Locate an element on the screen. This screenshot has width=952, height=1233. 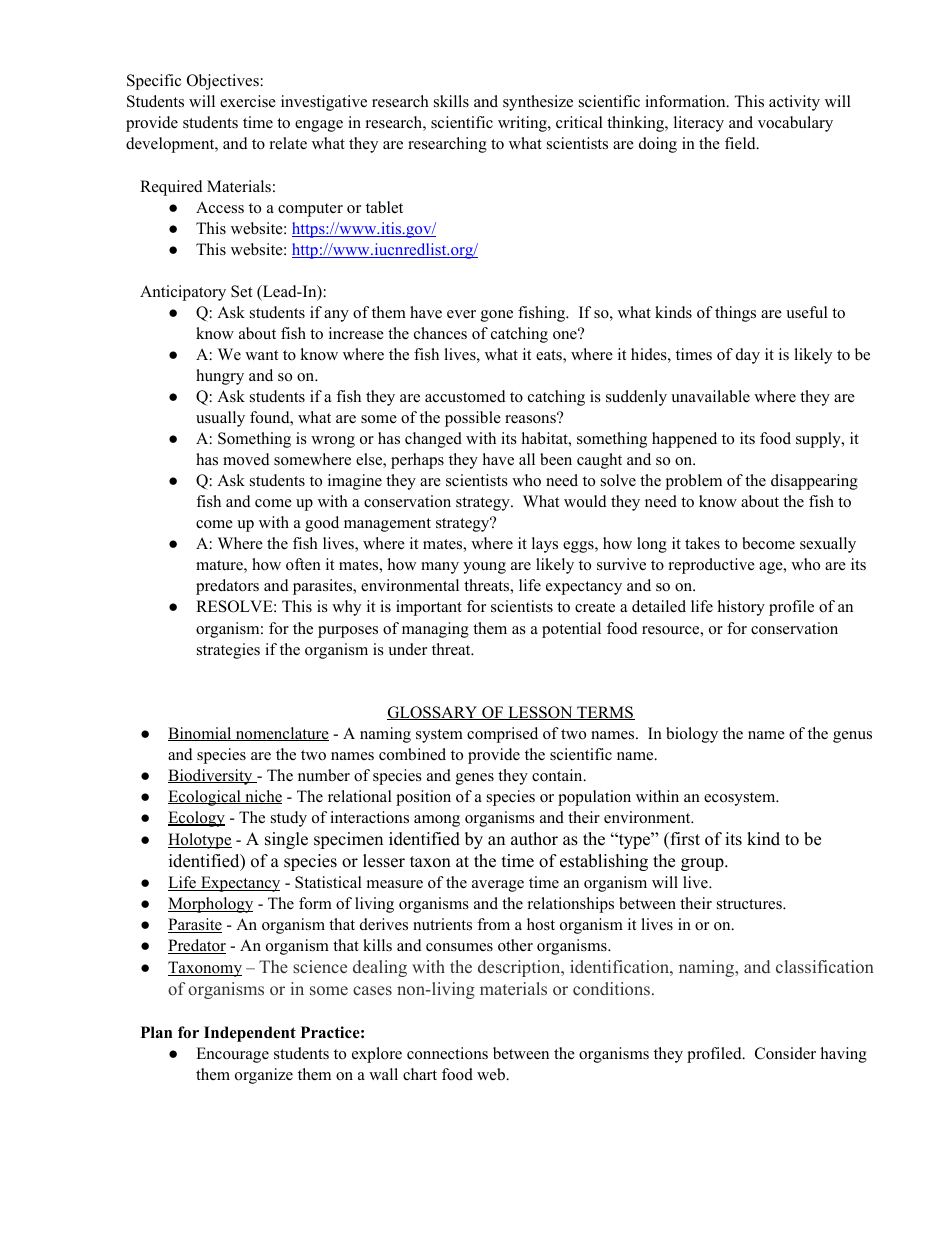
writing is located at coordinates (523, 124).
